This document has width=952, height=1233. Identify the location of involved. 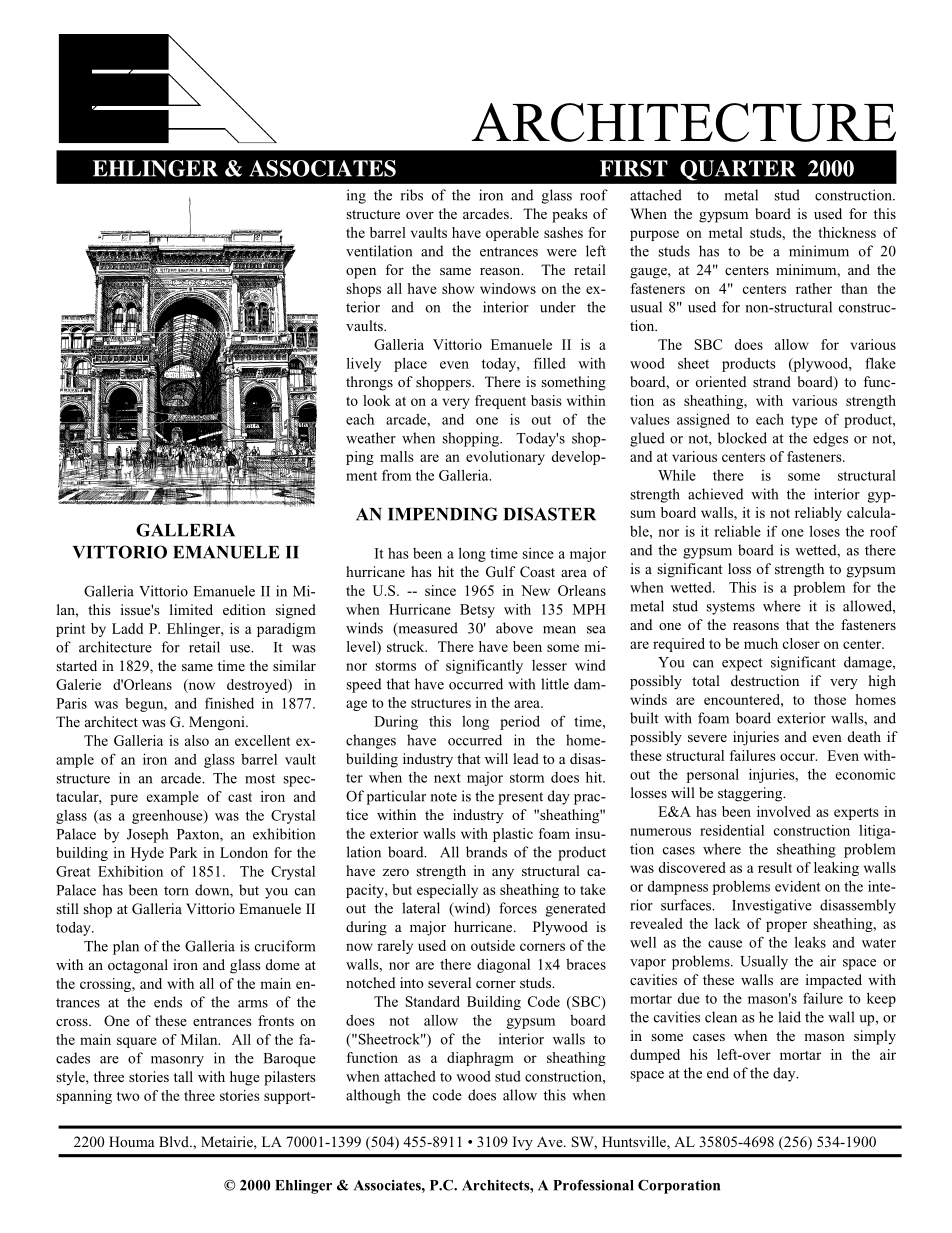
(784, 811).
